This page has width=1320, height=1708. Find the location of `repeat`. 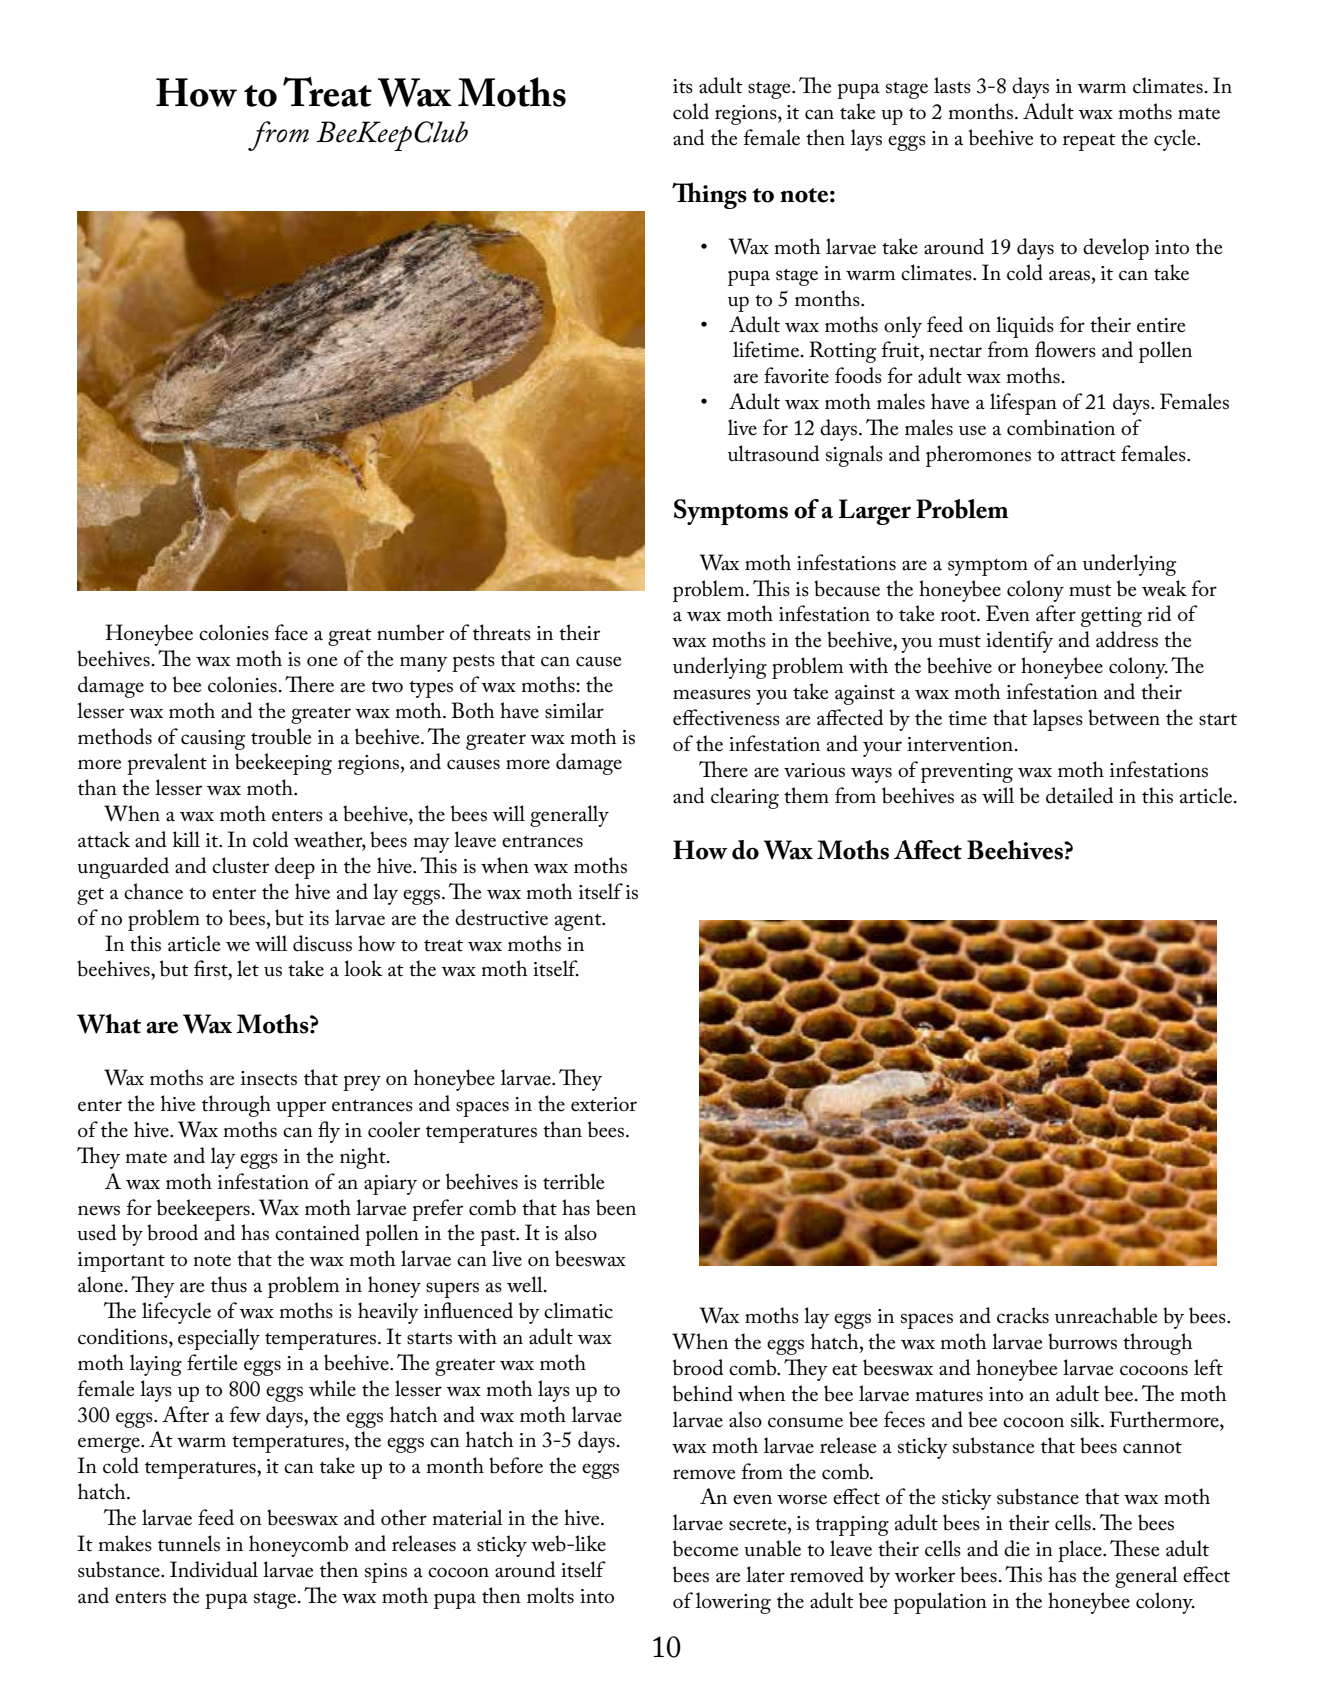

repeat is located at coordinates (1089, 142).
